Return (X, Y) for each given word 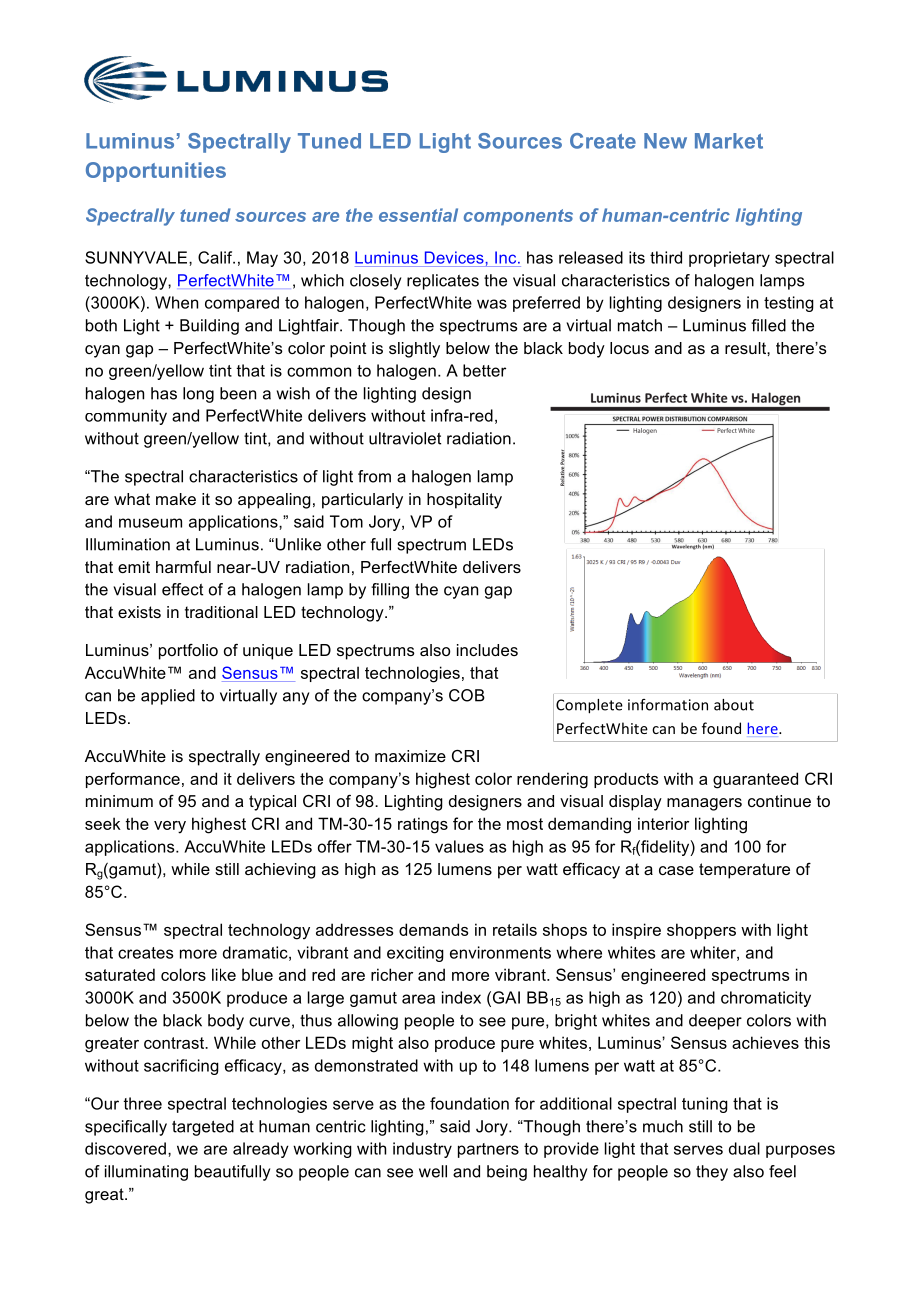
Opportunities (156, 172)
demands (433, 929)
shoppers (701, 931)
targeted (203, 1128)
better (484, 370)
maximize (410, 756)
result (746, 348)
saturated (120, 974)
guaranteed (755, 780)
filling (390, 591)
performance (133, 780)
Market (729, 141)
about (734, 705)
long (198, 395)
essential (418, 215)
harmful (183, 567)
